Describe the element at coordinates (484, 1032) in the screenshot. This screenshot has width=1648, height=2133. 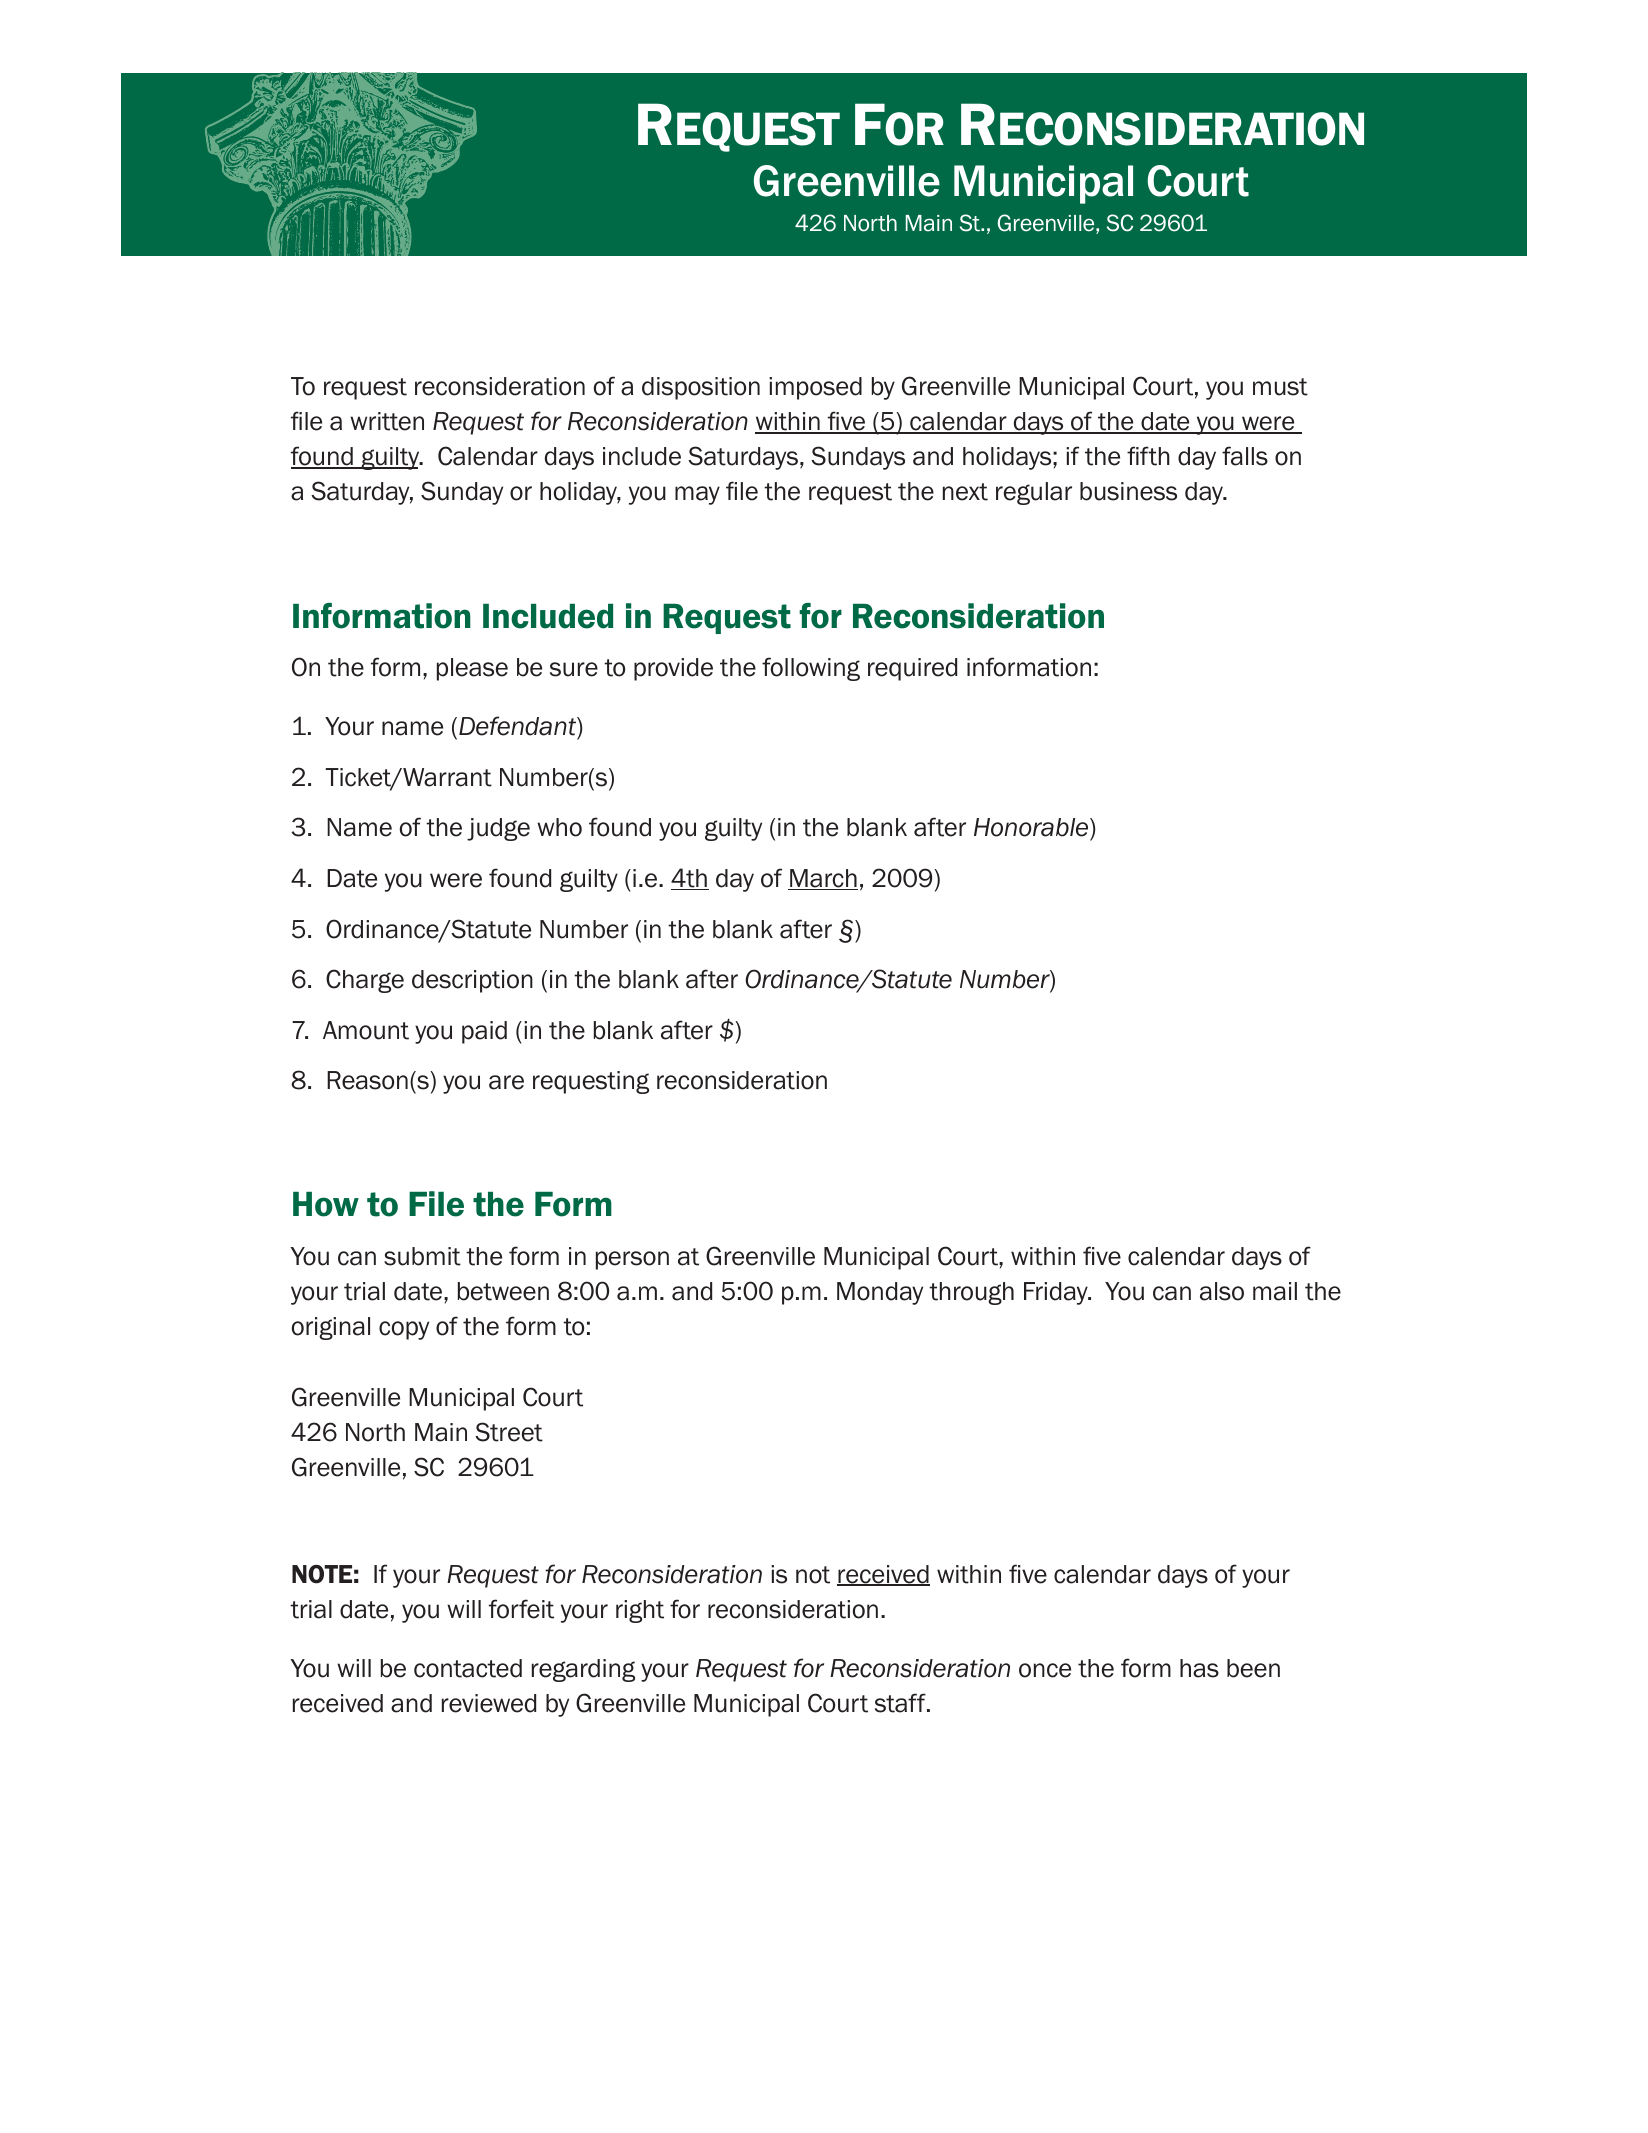
I see `paid` at that location.
